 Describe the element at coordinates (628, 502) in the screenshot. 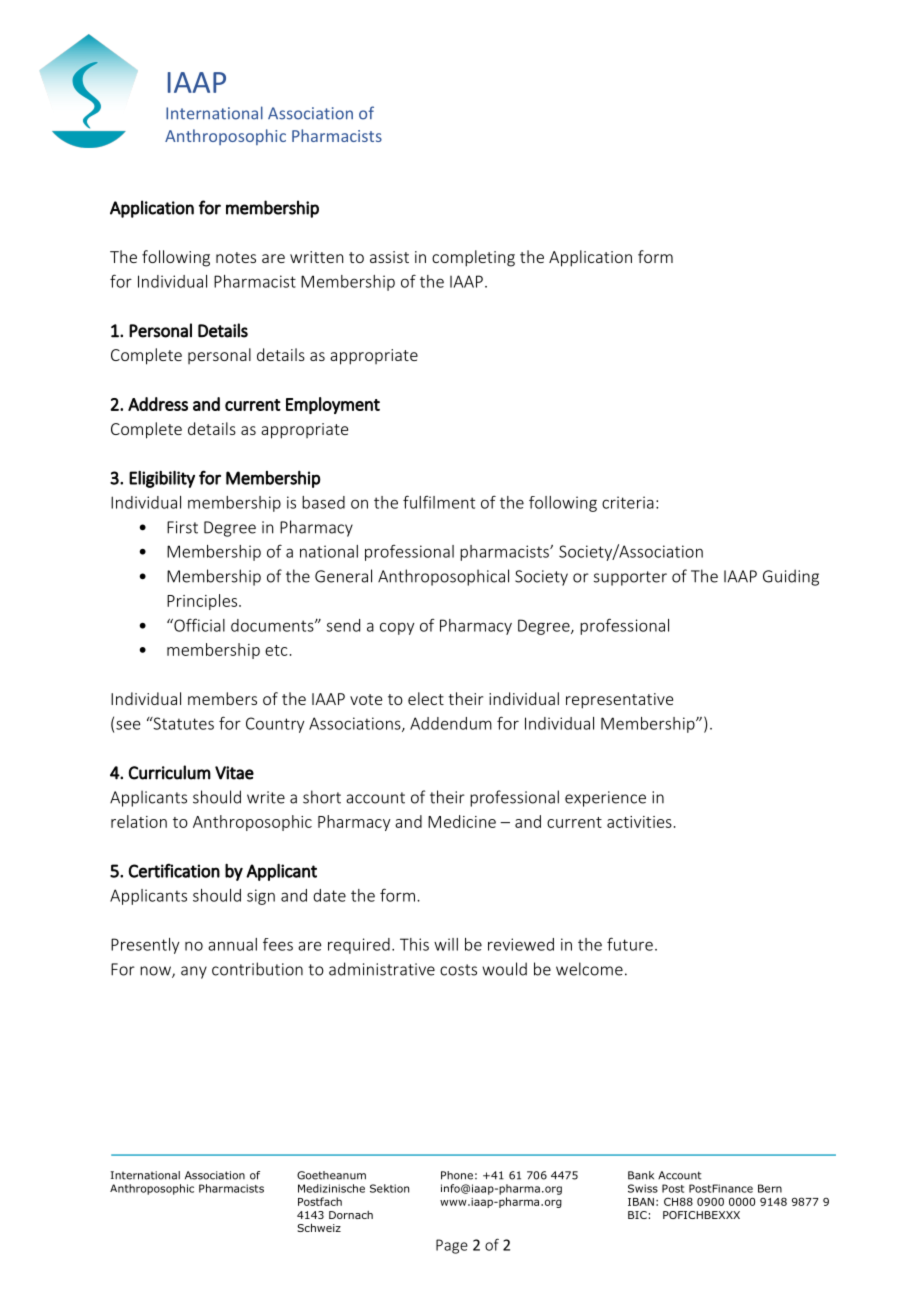

I see `criteria` at that location.
